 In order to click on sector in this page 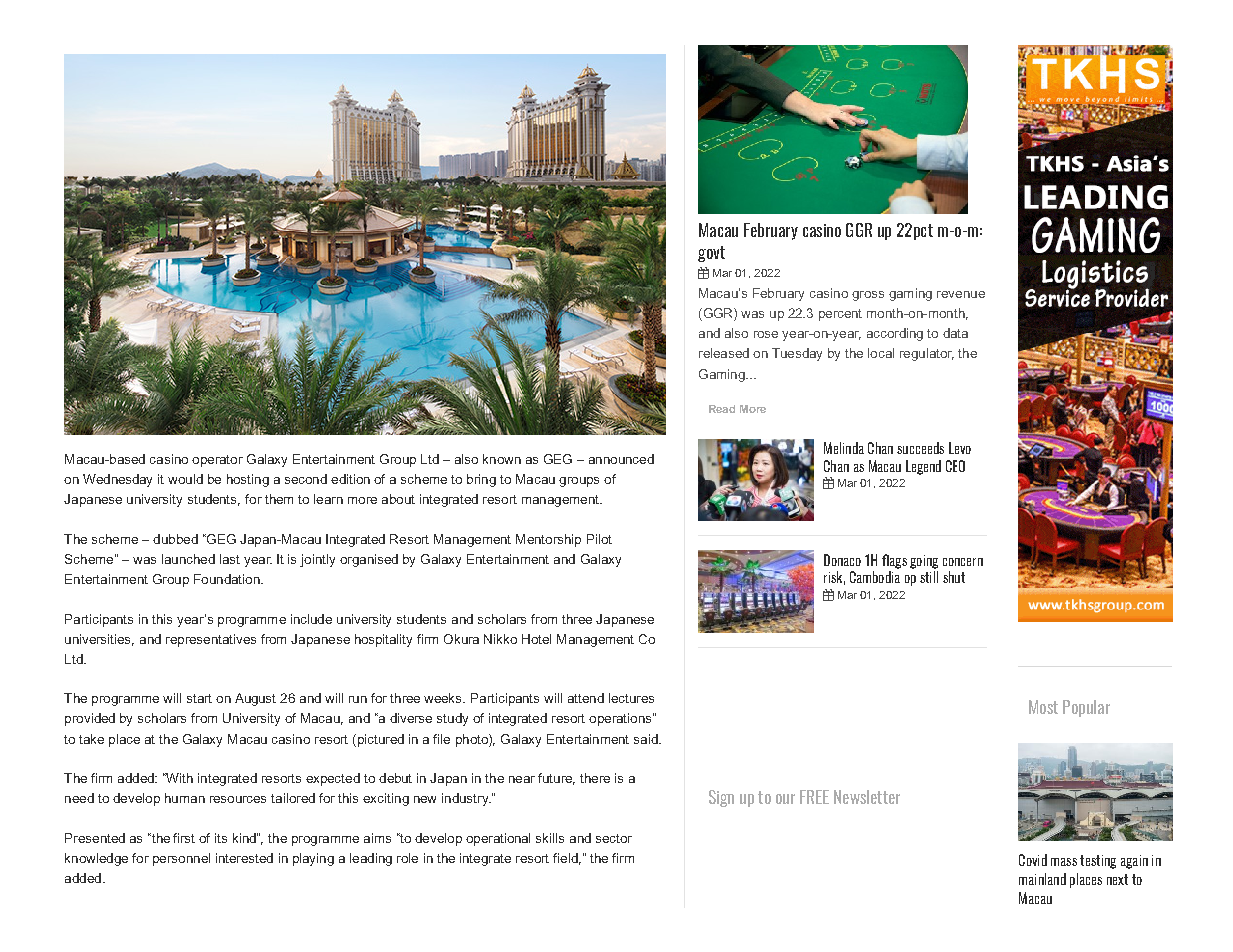, I will do `click(614, 838)`.
